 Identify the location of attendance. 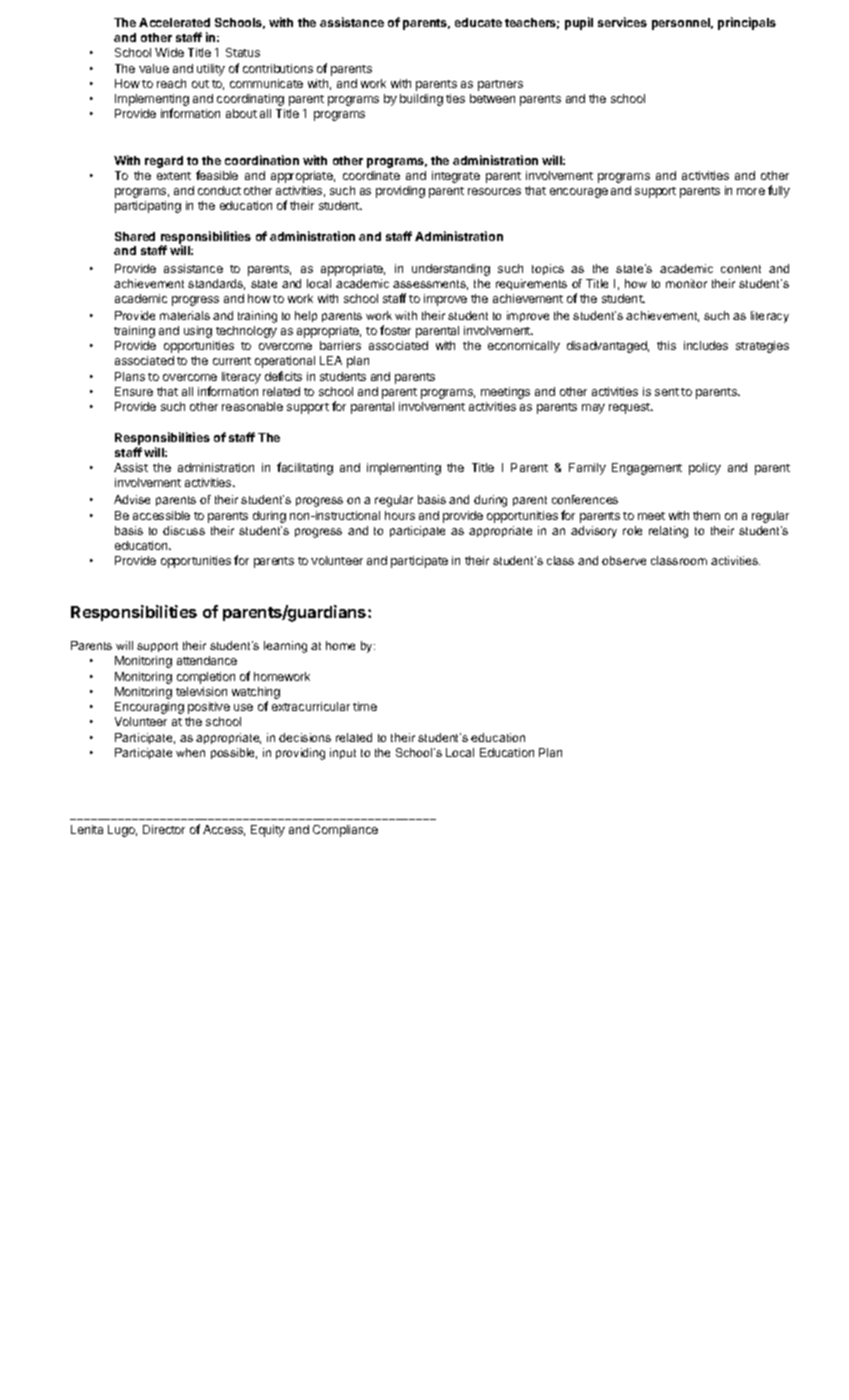
(207, 660).
